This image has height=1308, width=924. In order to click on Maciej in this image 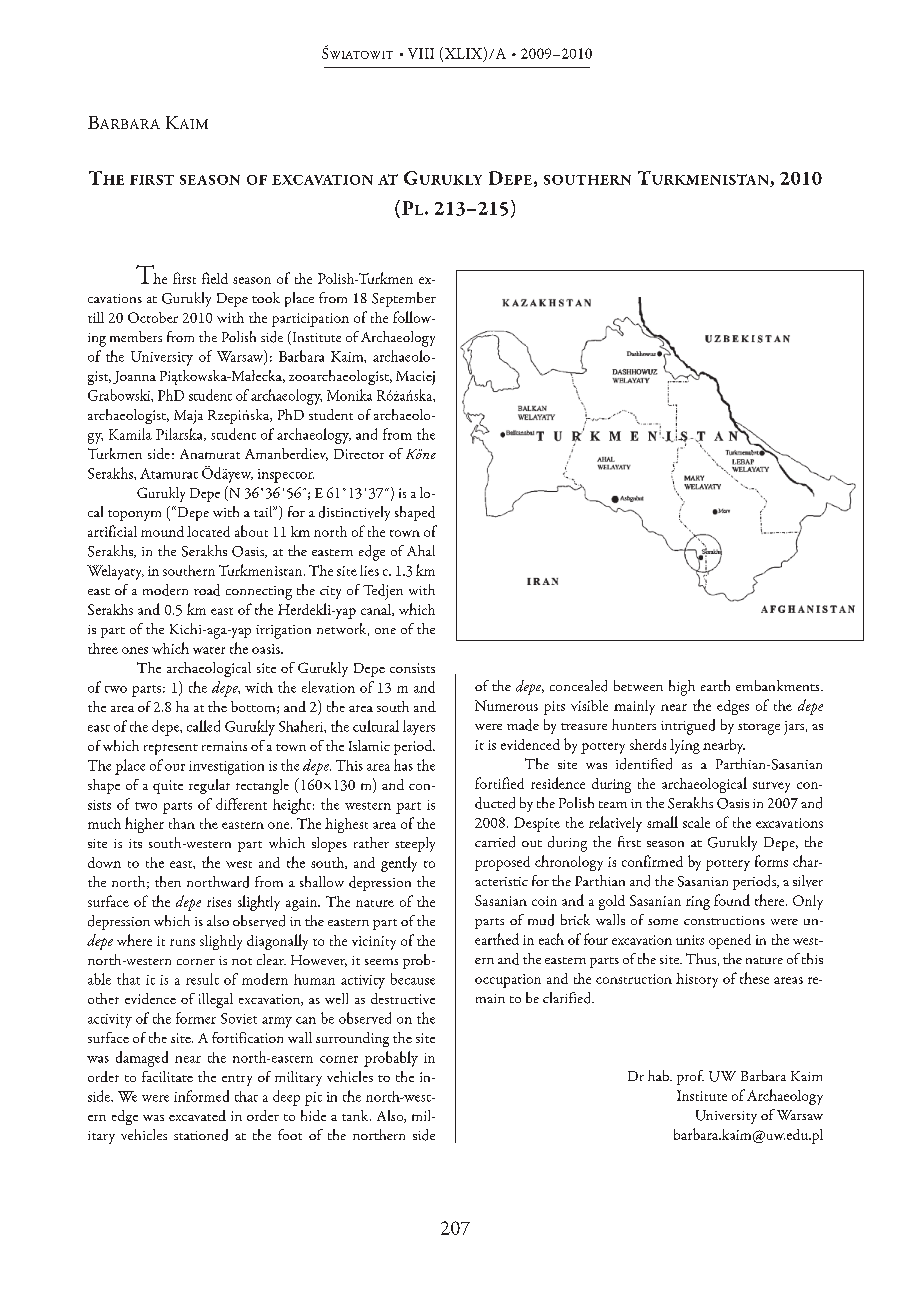, I will do `click(415, 378)`.
